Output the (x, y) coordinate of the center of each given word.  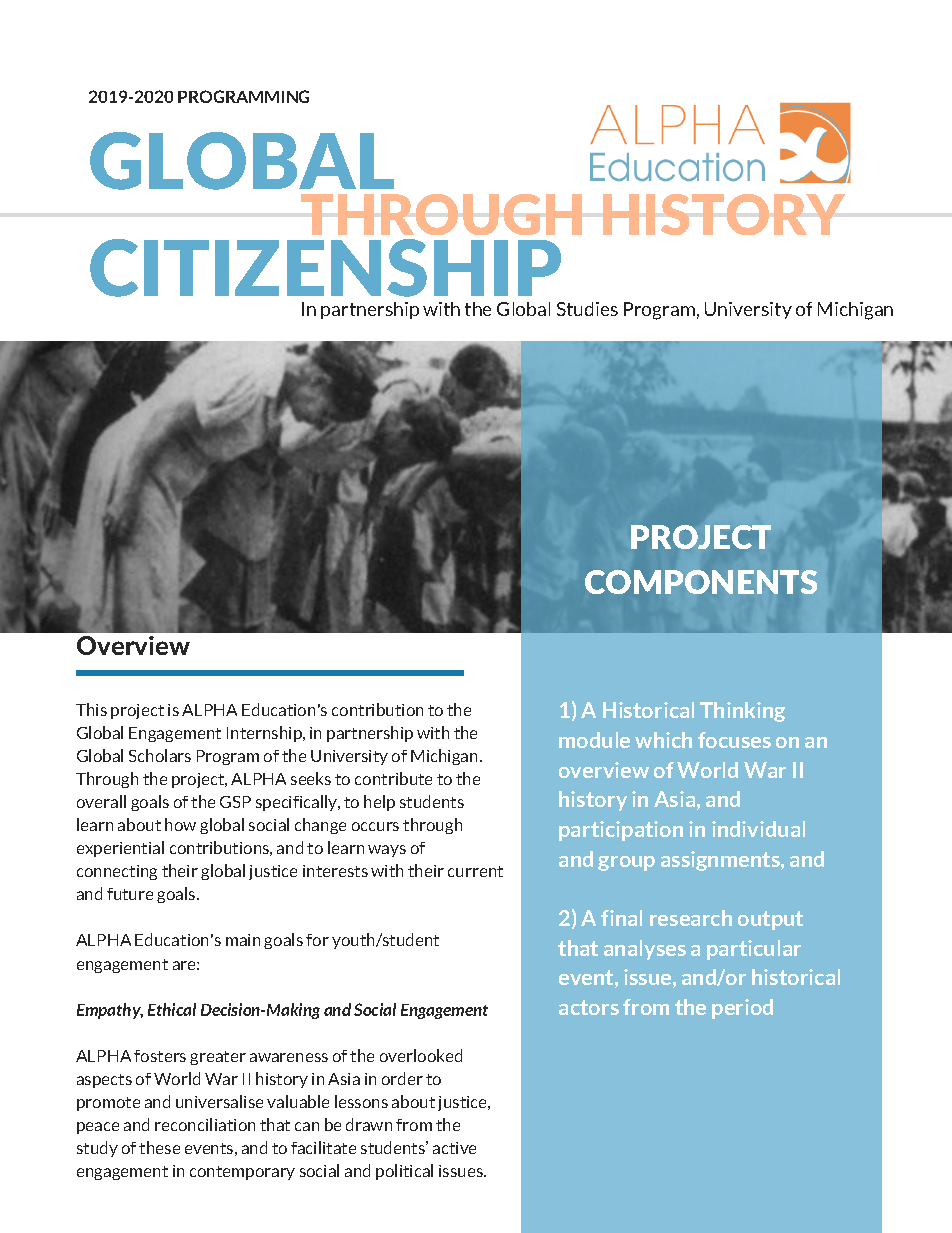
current (475, 871)
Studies (587, 309)
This (91, 709)
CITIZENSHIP (325, 268)
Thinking (742, 712)
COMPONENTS (701, 582)
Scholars (160, 755)
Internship (265, 734)
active (454, 1148)
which (663, 740)
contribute (393, 778)
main (243, 940)
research (691, 918)
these (159, 1147)
